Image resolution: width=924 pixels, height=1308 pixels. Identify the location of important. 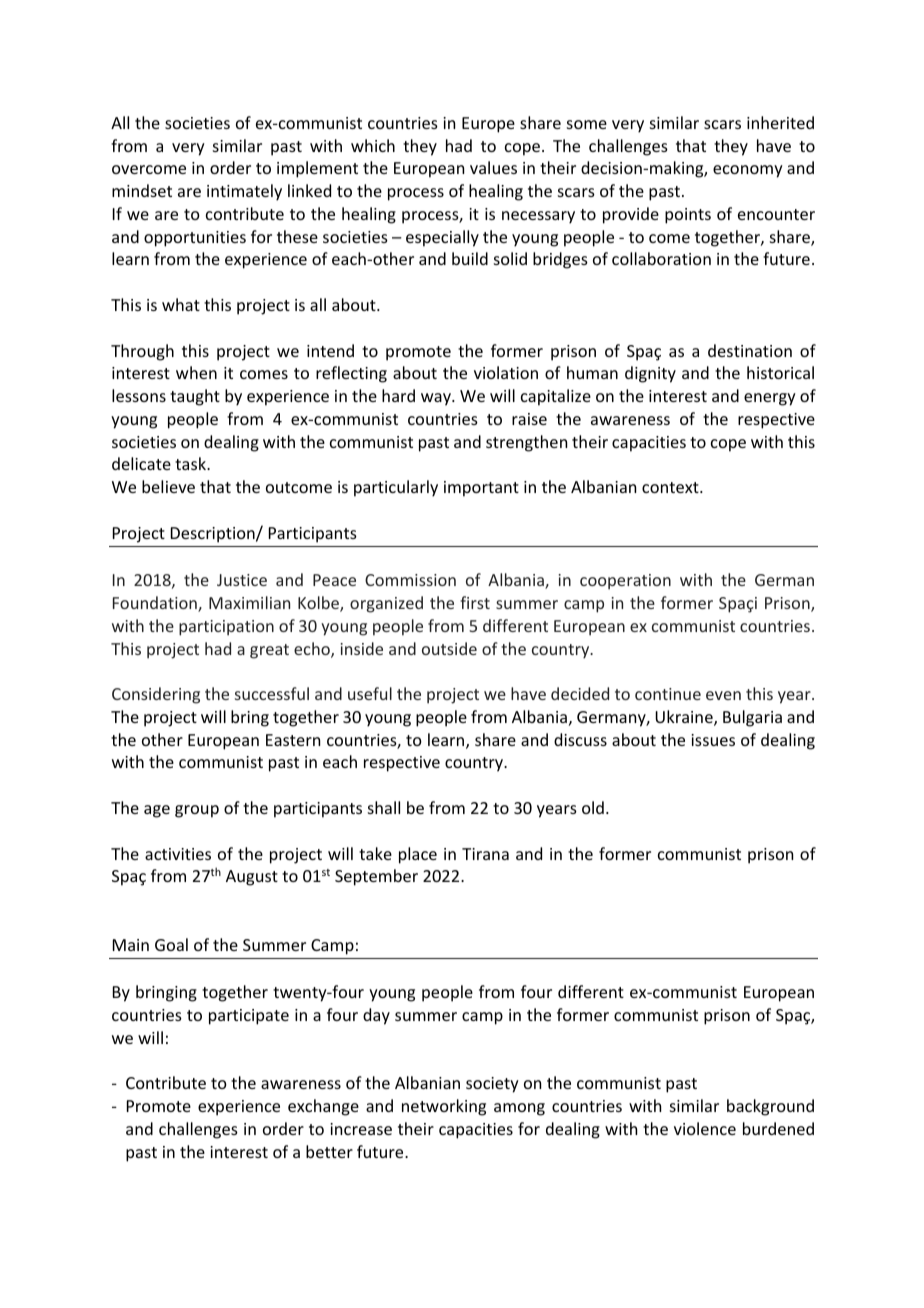
(481, 489).
